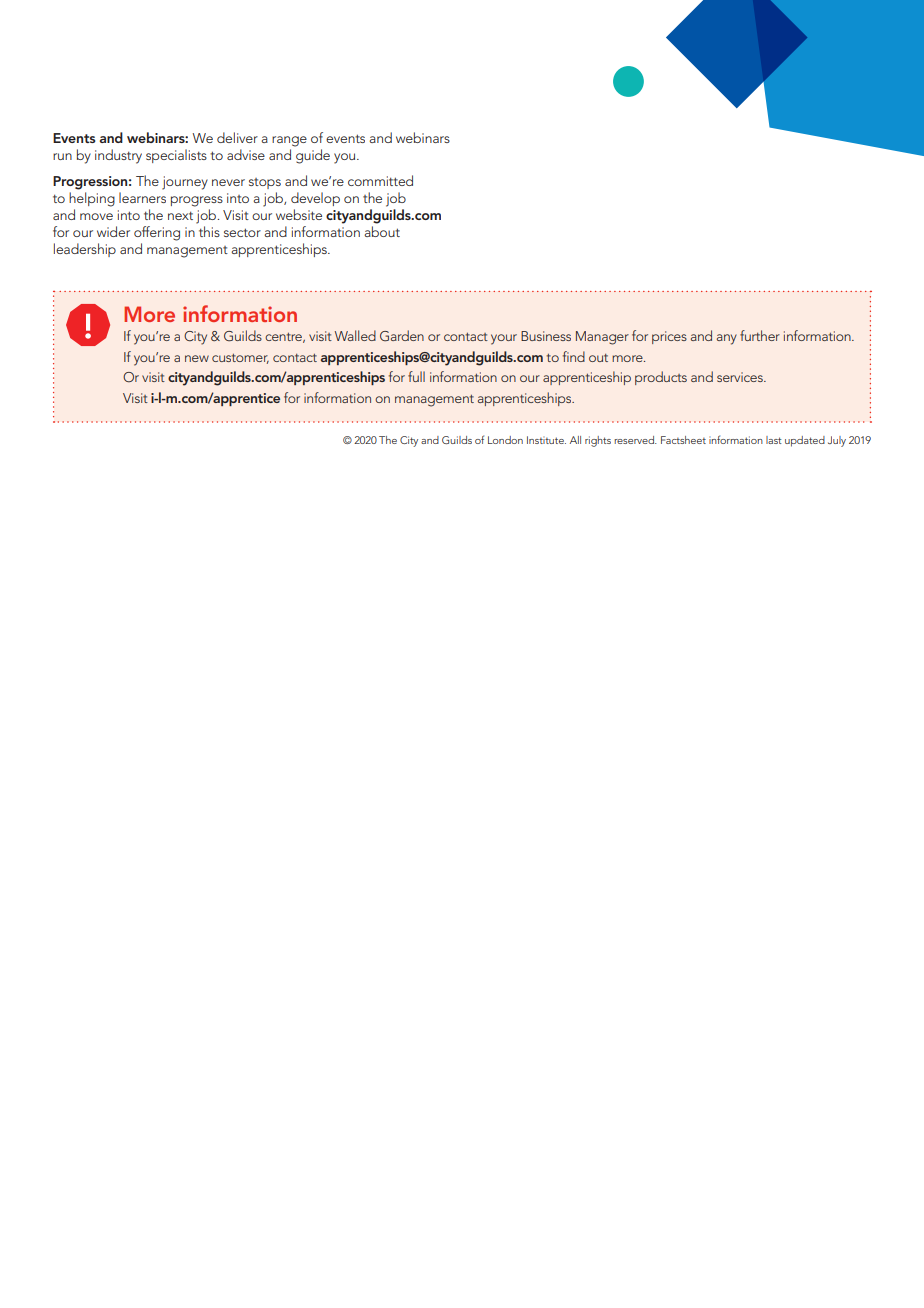 The image size is (924, 1308). I want to click on committed, so click(380, 180).
